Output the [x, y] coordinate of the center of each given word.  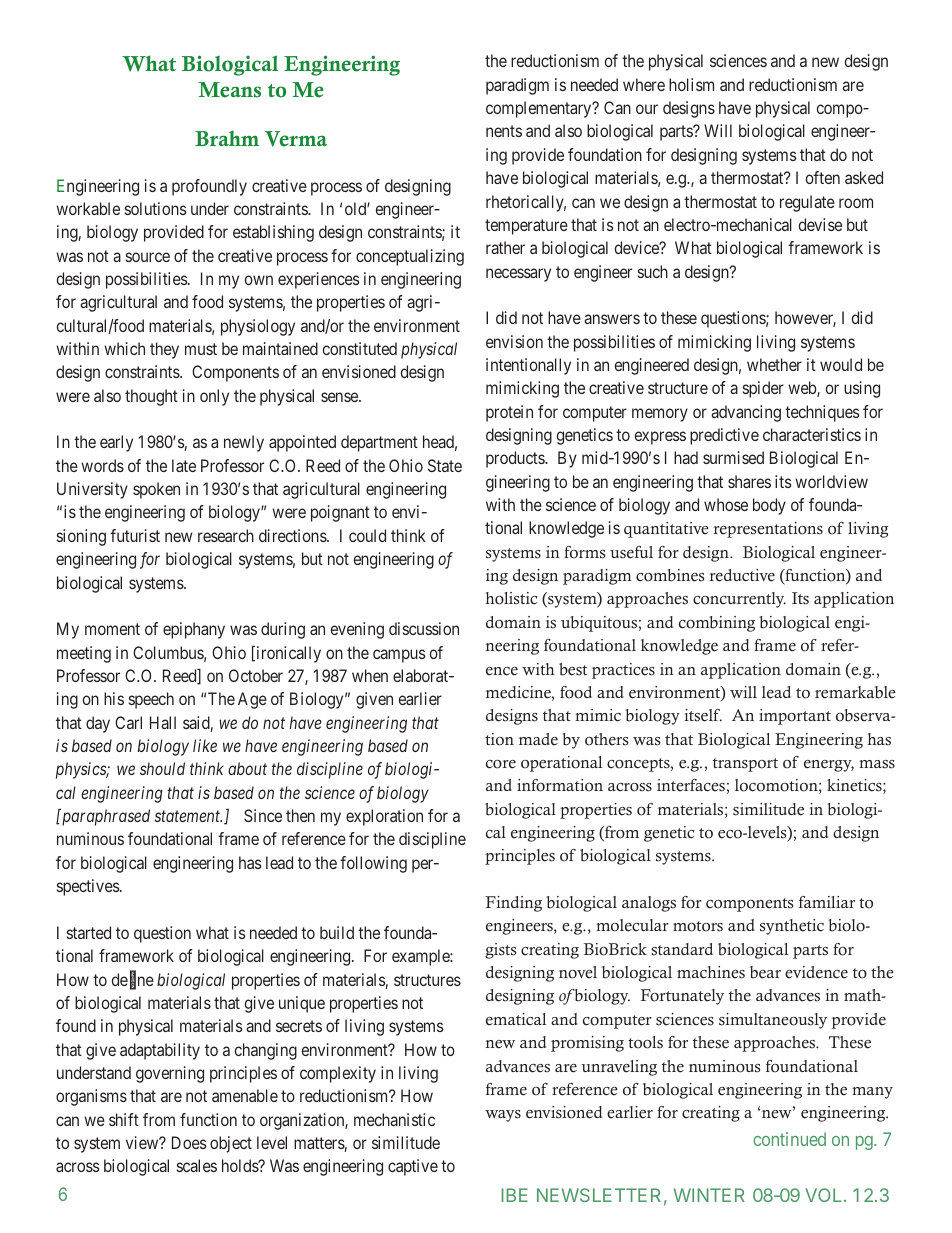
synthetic [792, 927]
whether [774, 364]
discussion [424, 628]
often [823, 177]
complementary [540, 109]
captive [413, 1167]
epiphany [194, 630]
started [89, 932]
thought [151, 397]
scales [197, 1165]
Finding [514, 904]
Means [229, 90]
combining [717, 624]
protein [509, 413]
